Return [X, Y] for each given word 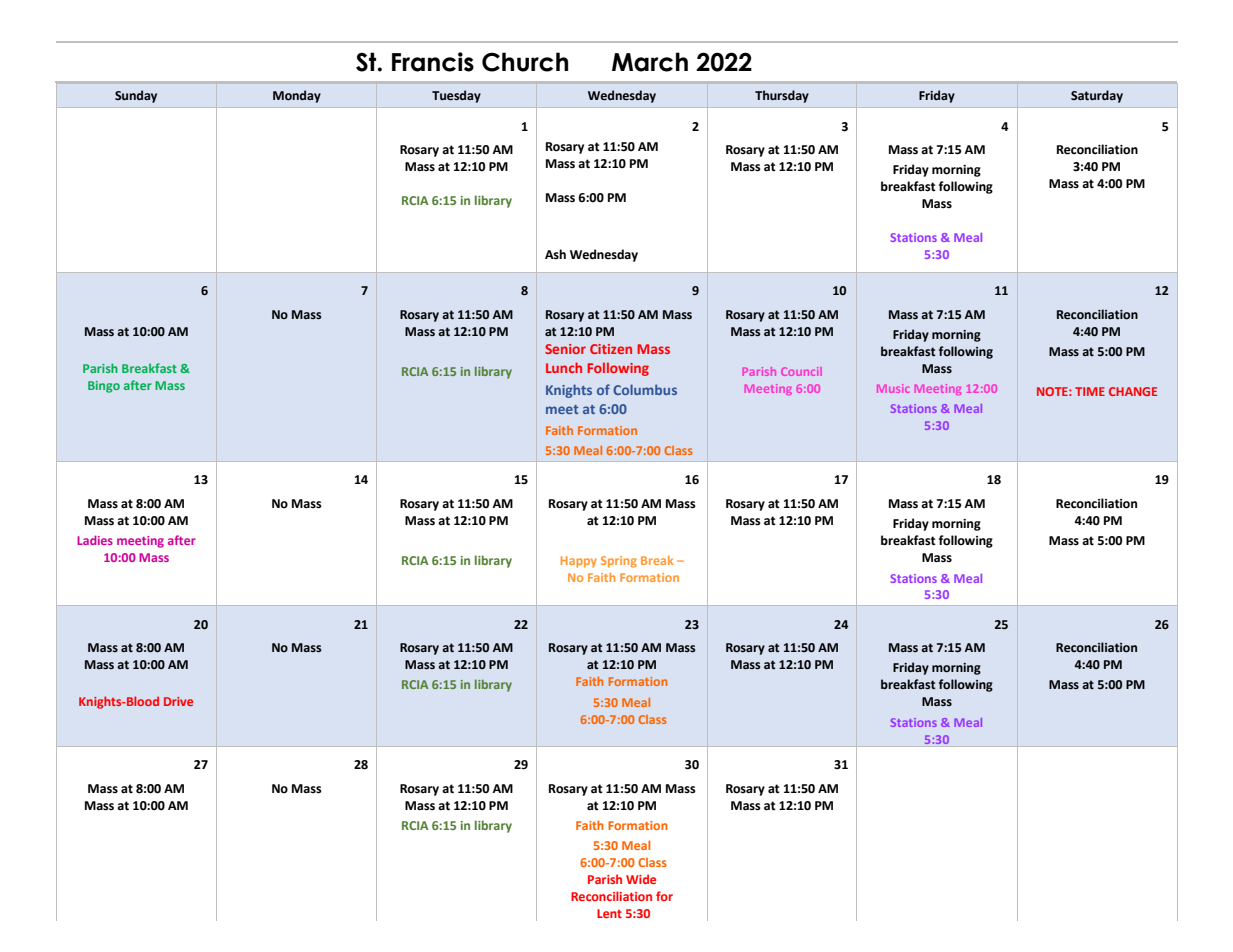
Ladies [95, 540]
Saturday [1097, 96]
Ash [555, 254]
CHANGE [1133, 391]
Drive [178, 701]
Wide [641, 879]
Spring [619, 562]
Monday [297, 96]
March [650, 62]
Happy [579, 562]
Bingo [104, 387]
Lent [609, 913]
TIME [1090, 391]
